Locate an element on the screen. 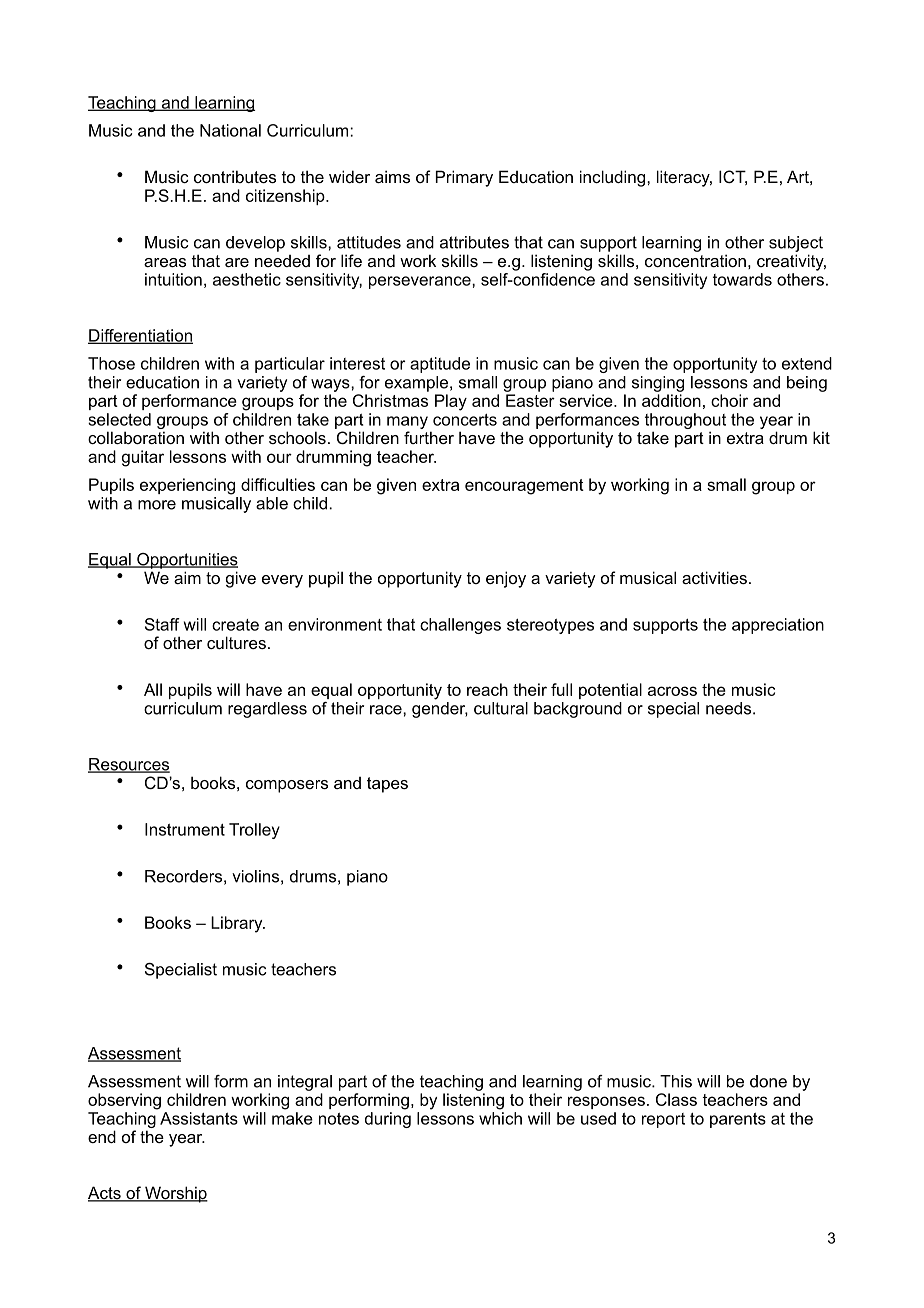 This screenshot has height=1308, width=924. cultures is located at coordinates (236, 642).
